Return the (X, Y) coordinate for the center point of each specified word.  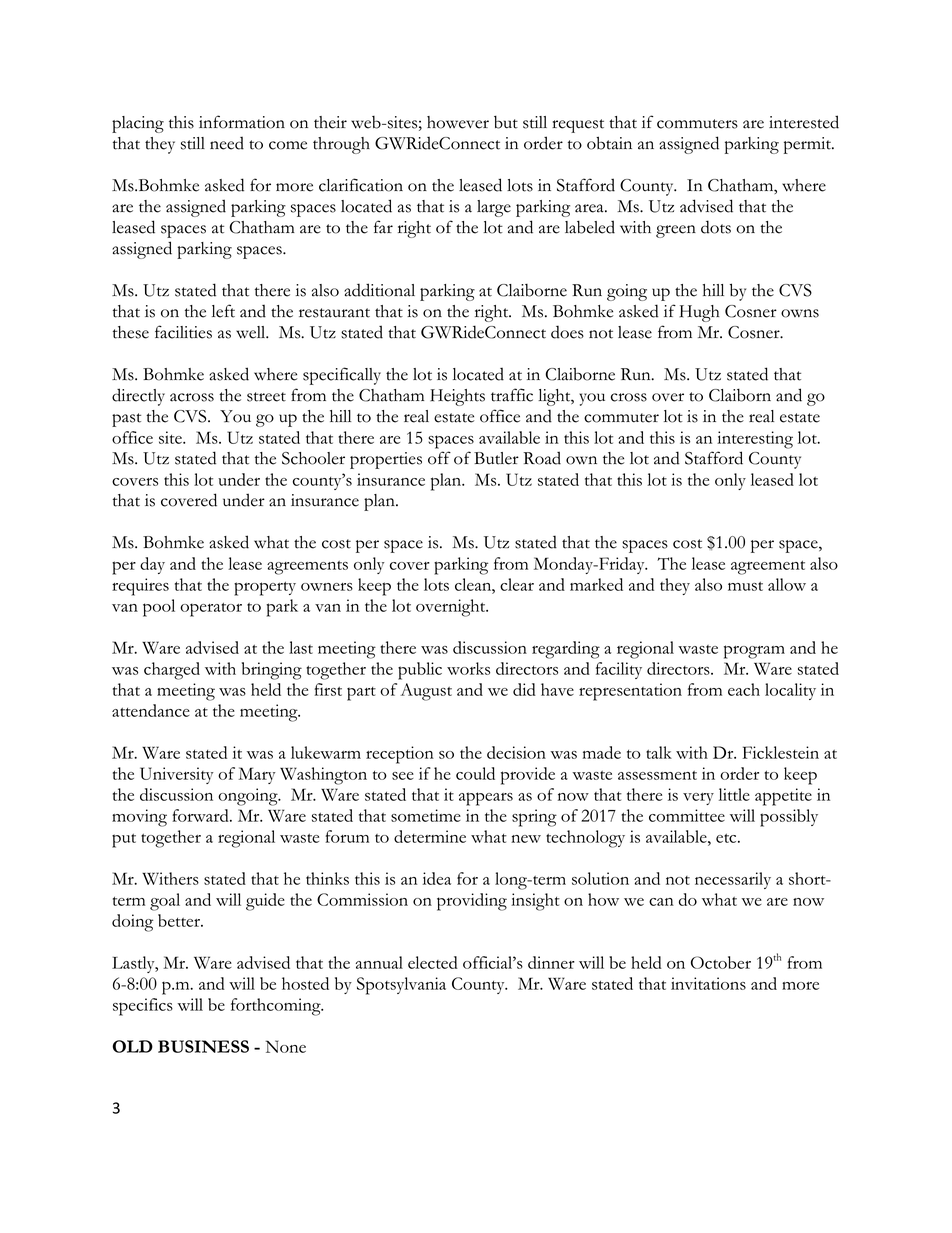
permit (808, 145)
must (745, 586)
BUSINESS (203, 1046)
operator (211, 610)
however (458, 122)
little (734, 794)
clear (517, 584)
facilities (183, 332)
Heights (457, 397)
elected (433, 962)
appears (486, 799)
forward (202, 815)
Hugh (699, 313)
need (227, 143)
